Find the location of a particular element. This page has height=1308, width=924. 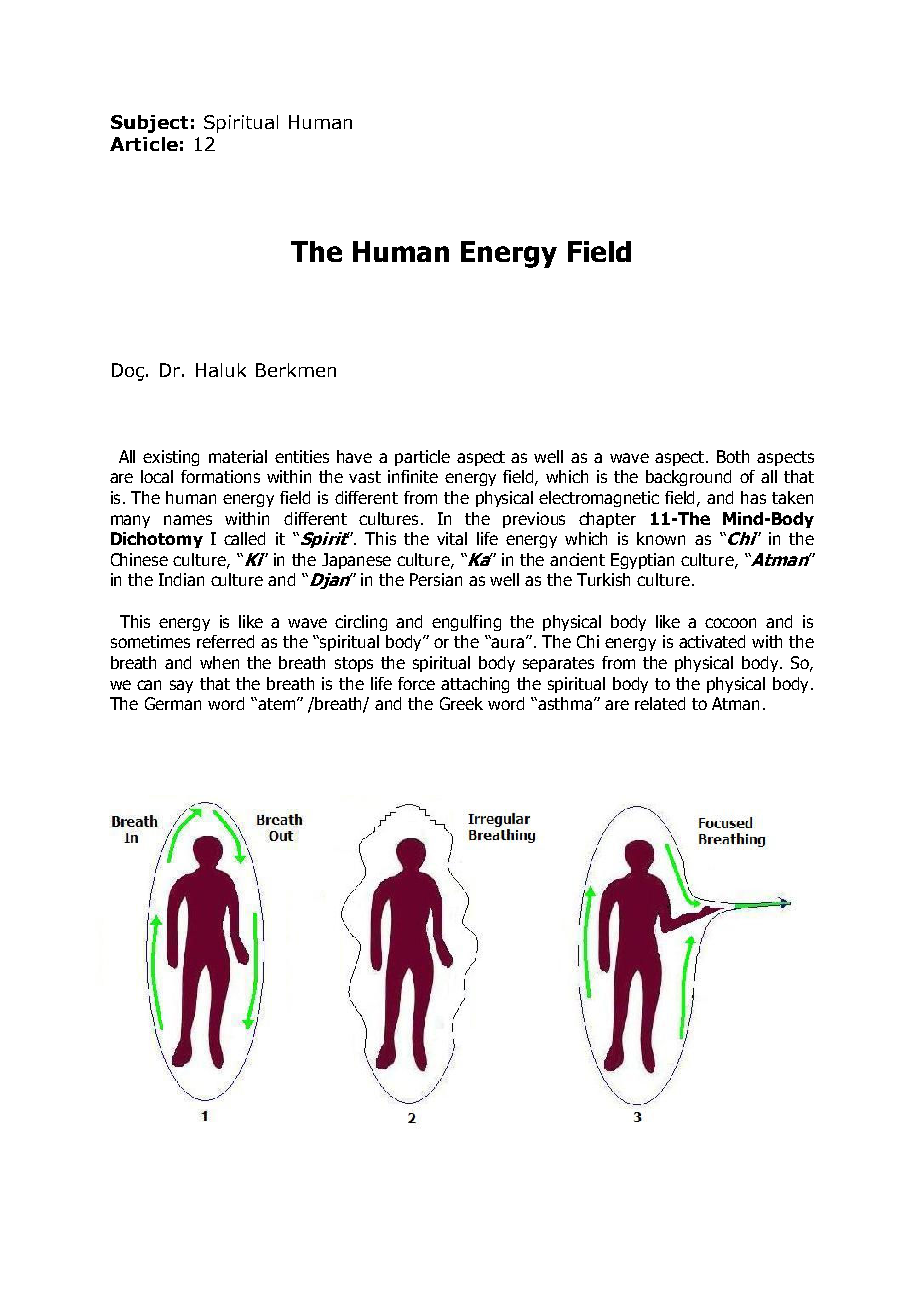

Both is located at coordinates (733, 456).
